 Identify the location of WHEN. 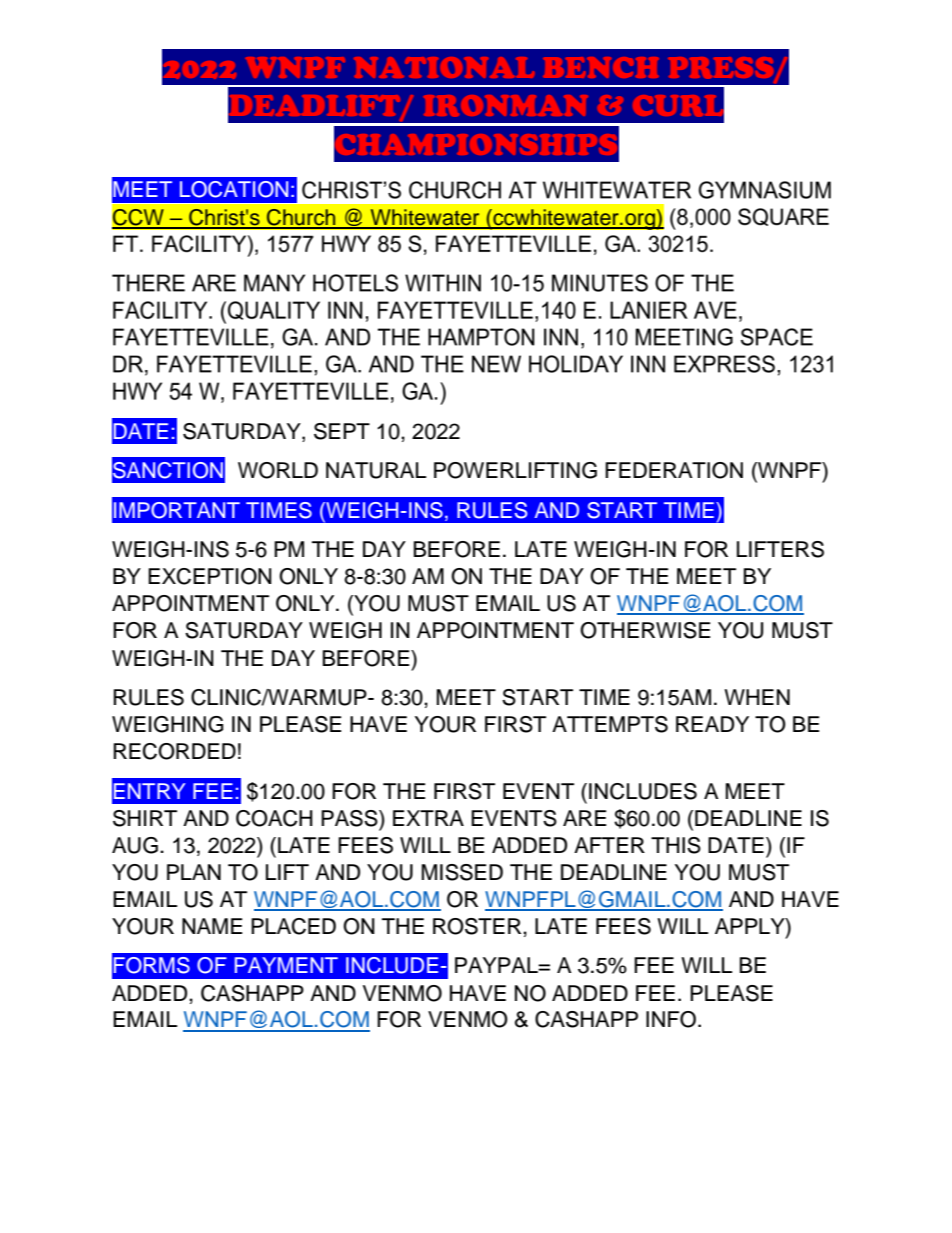
(757, 697).
